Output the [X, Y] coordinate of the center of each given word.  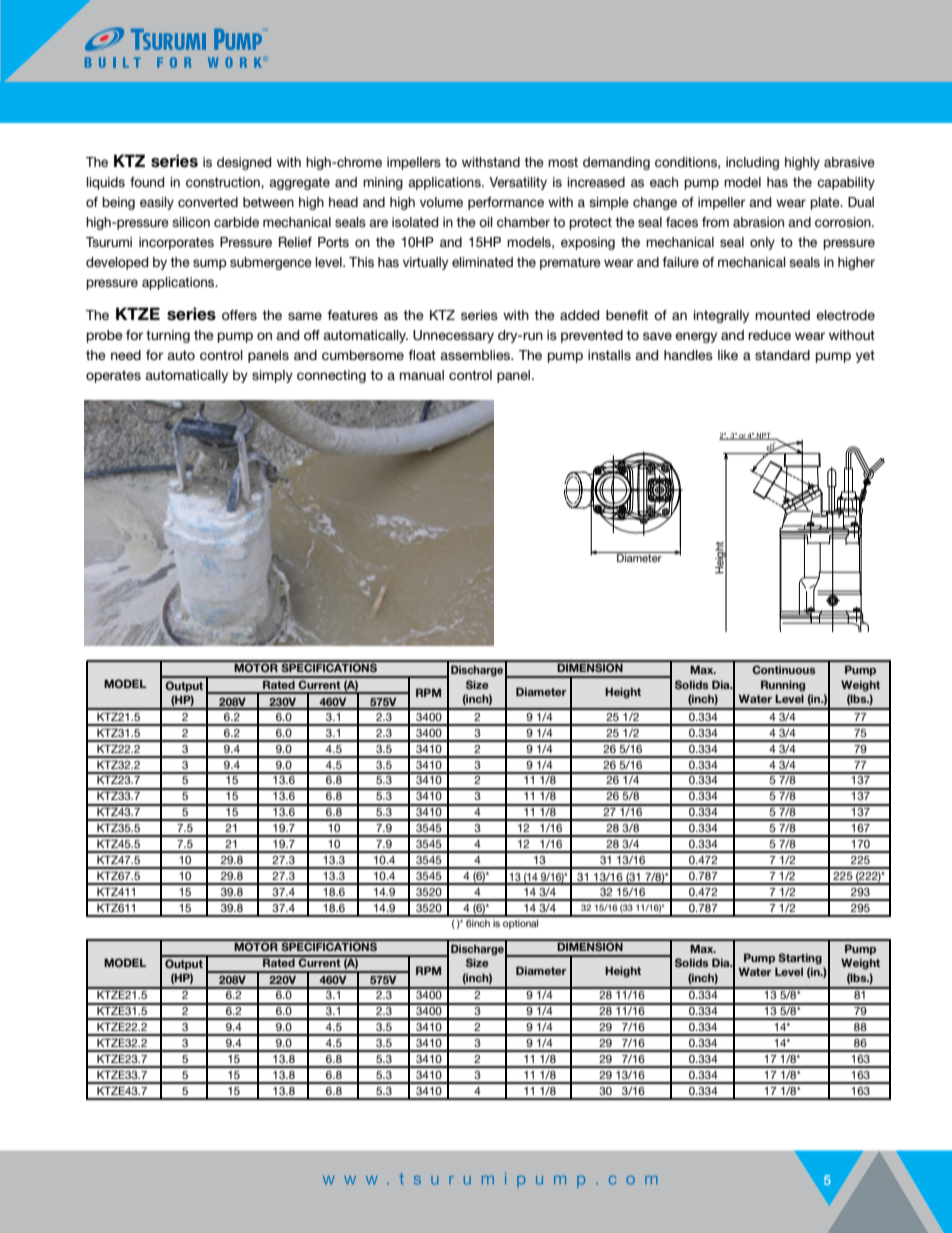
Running [783, 686]
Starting [800, 959]
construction [224, 183]
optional [520, 924]
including [752, 163]
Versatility [518, 183]
